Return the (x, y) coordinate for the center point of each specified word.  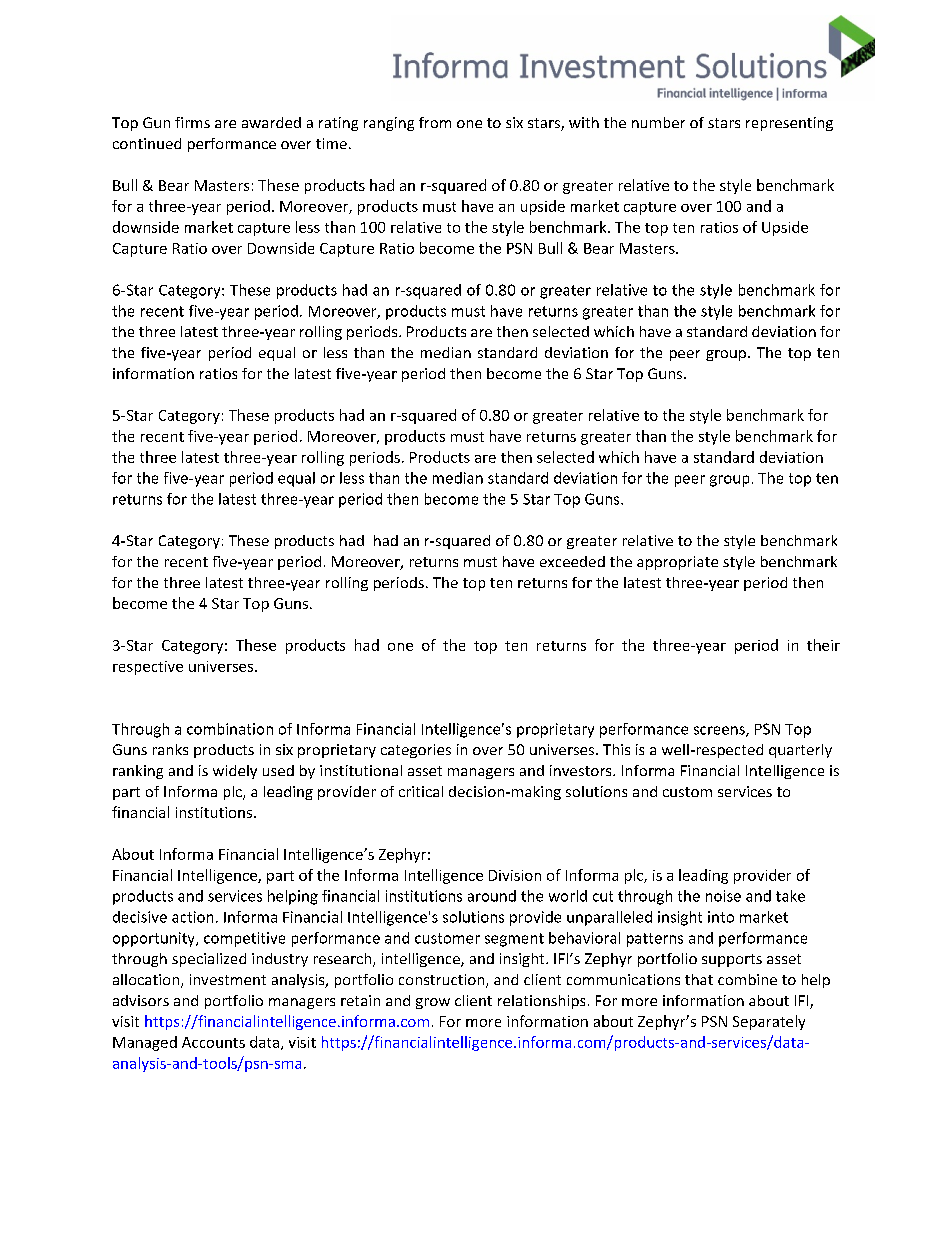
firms (192, 122)
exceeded (572, 561)
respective (148, 668)
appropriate (677, 563)
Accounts (213, 1042)
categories (416, 751)
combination (230, 729)
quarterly (800, 751)
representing (789, 124)
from (435, 122)
